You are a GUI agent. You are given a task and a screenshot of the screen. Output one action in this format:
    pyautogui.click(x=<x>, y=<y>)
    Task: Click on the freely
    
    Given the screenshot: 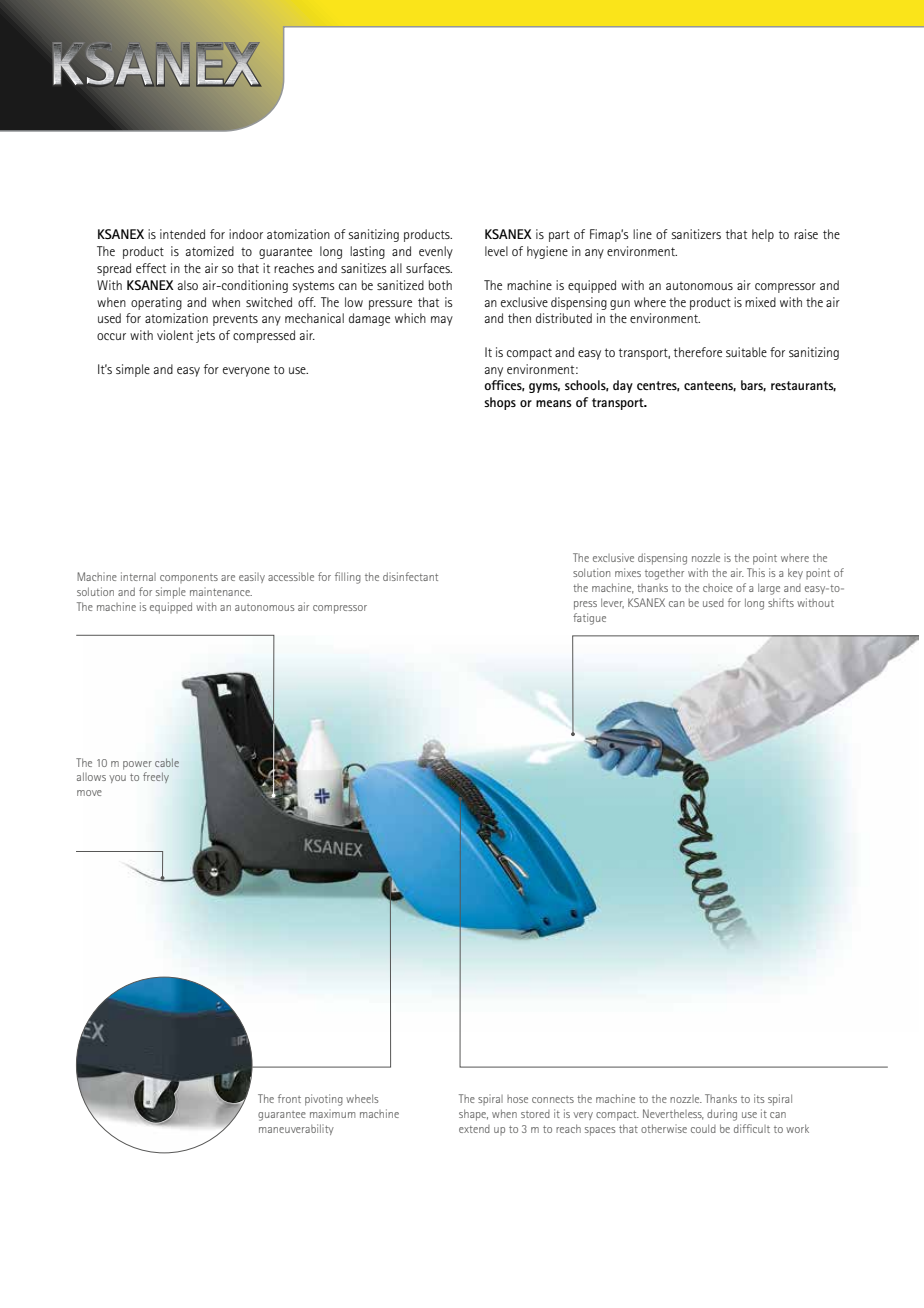 What is the action you would take?
    pyautogui.click(x=156, y=777)
